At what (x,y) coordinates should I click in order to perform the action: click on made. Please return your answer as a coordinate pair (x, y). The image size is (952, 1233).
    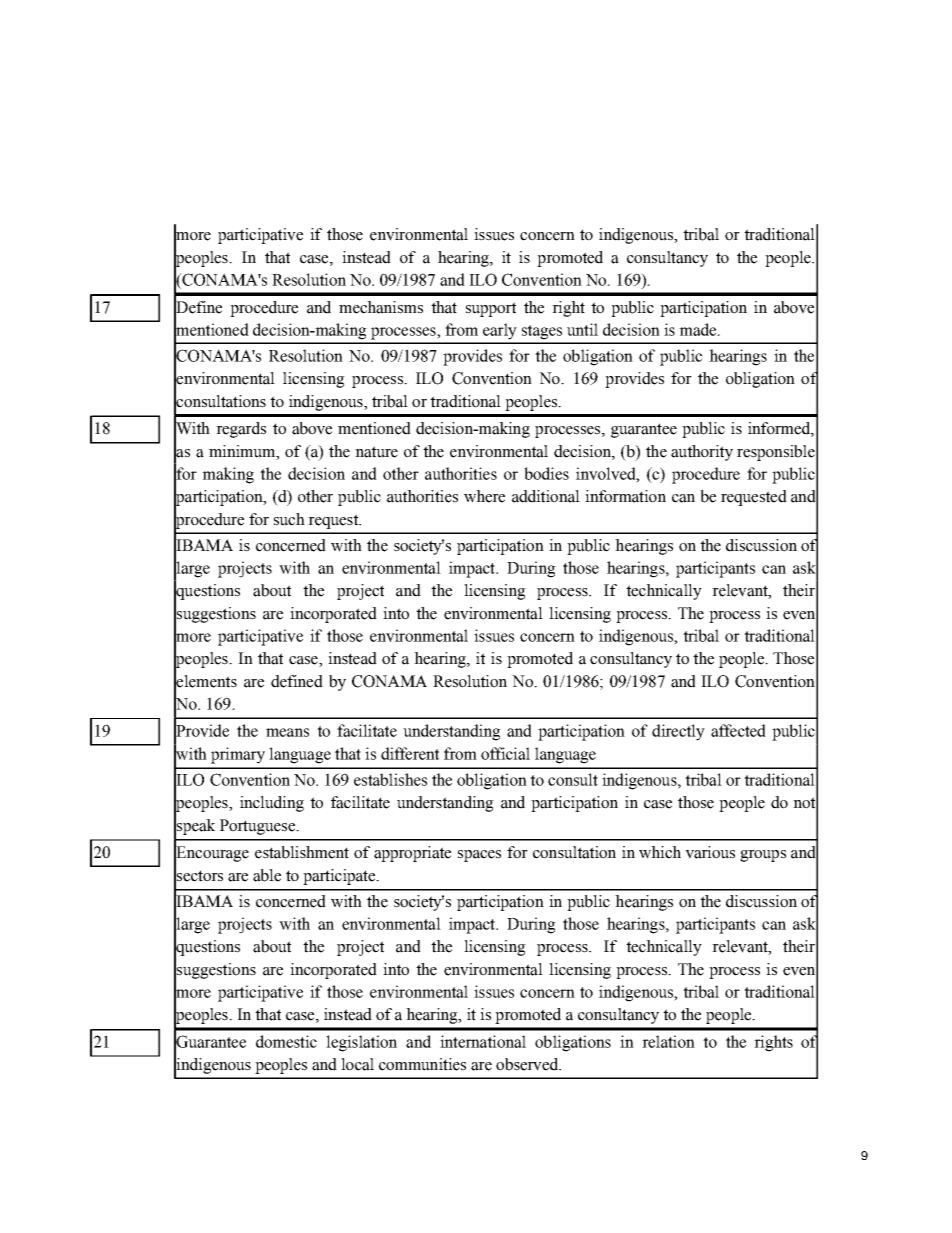
    Looking at the image, I should click on (699, 329).
